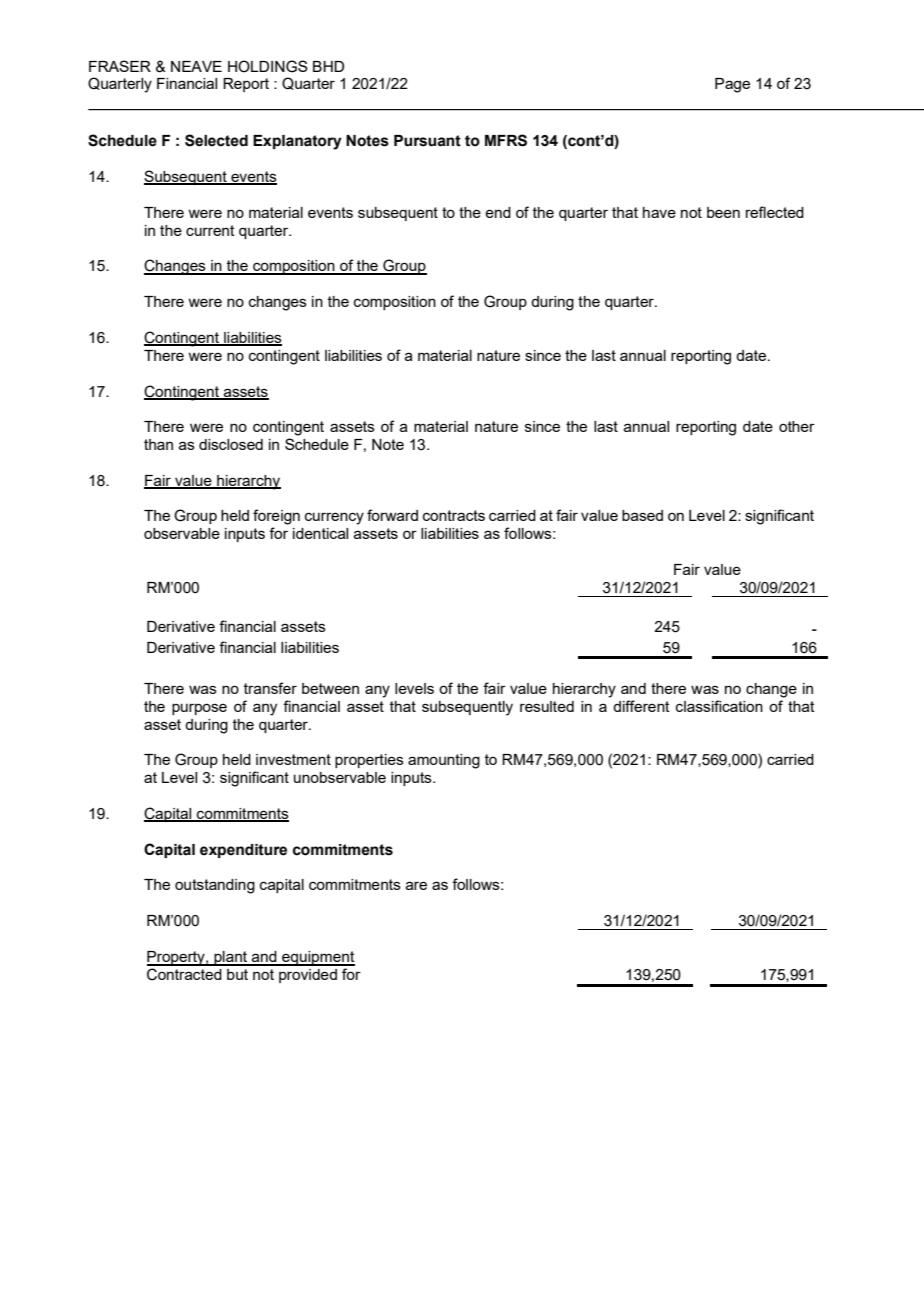  I want to click on based, so click(642, 515).
